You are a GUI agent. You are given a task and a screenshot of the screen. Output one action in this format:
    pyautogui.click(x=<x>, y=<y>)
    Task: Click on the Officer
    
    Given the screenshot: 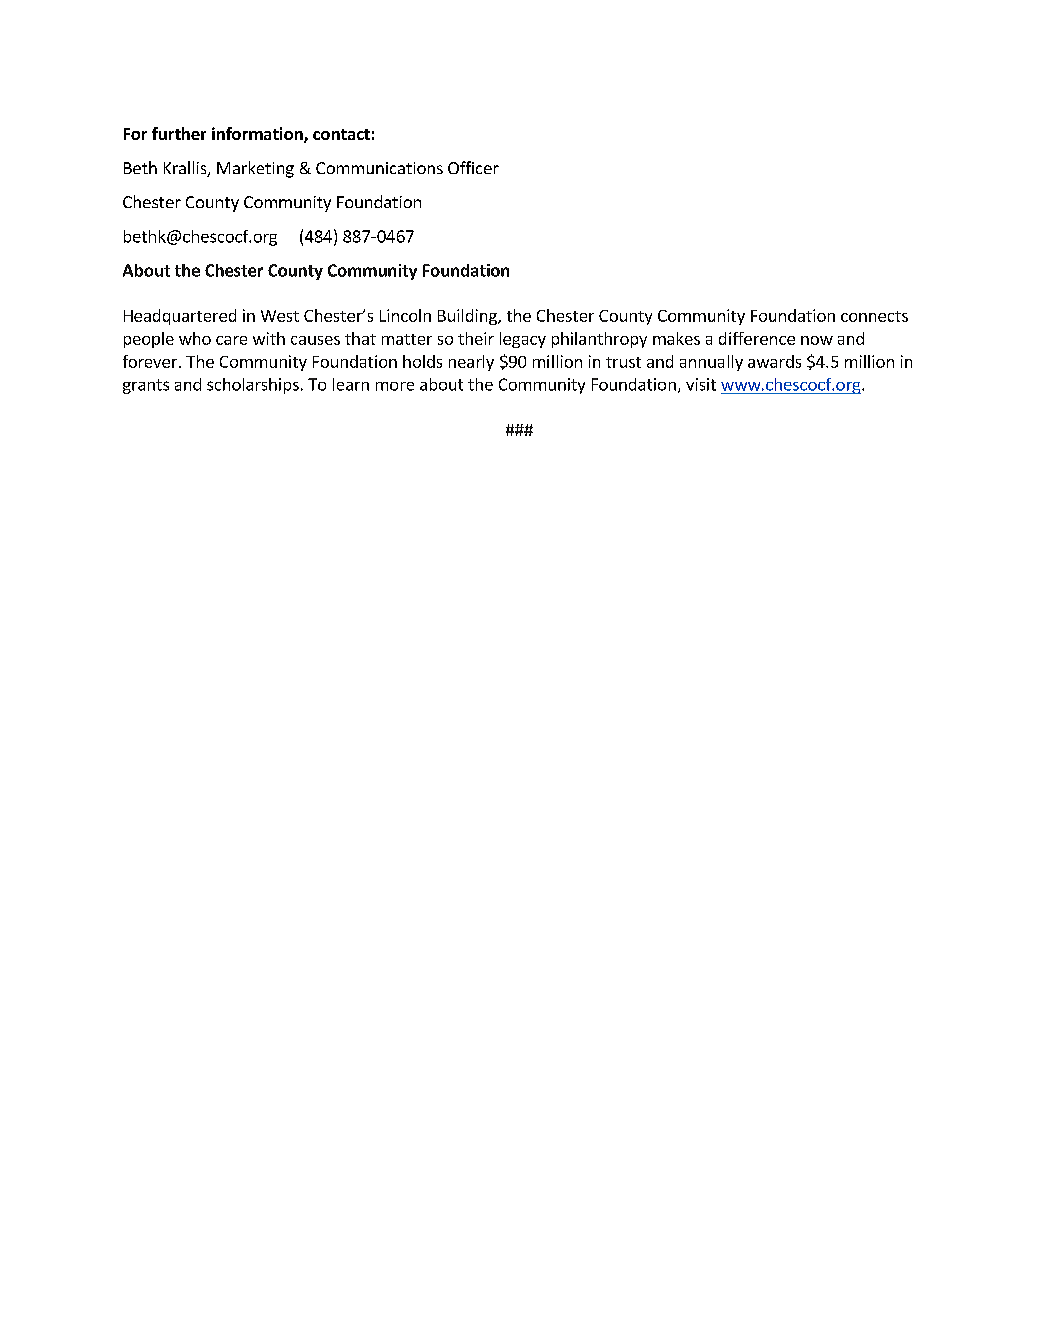 What is the action you would take?
    pyautogui.click(x=473, y=167)
